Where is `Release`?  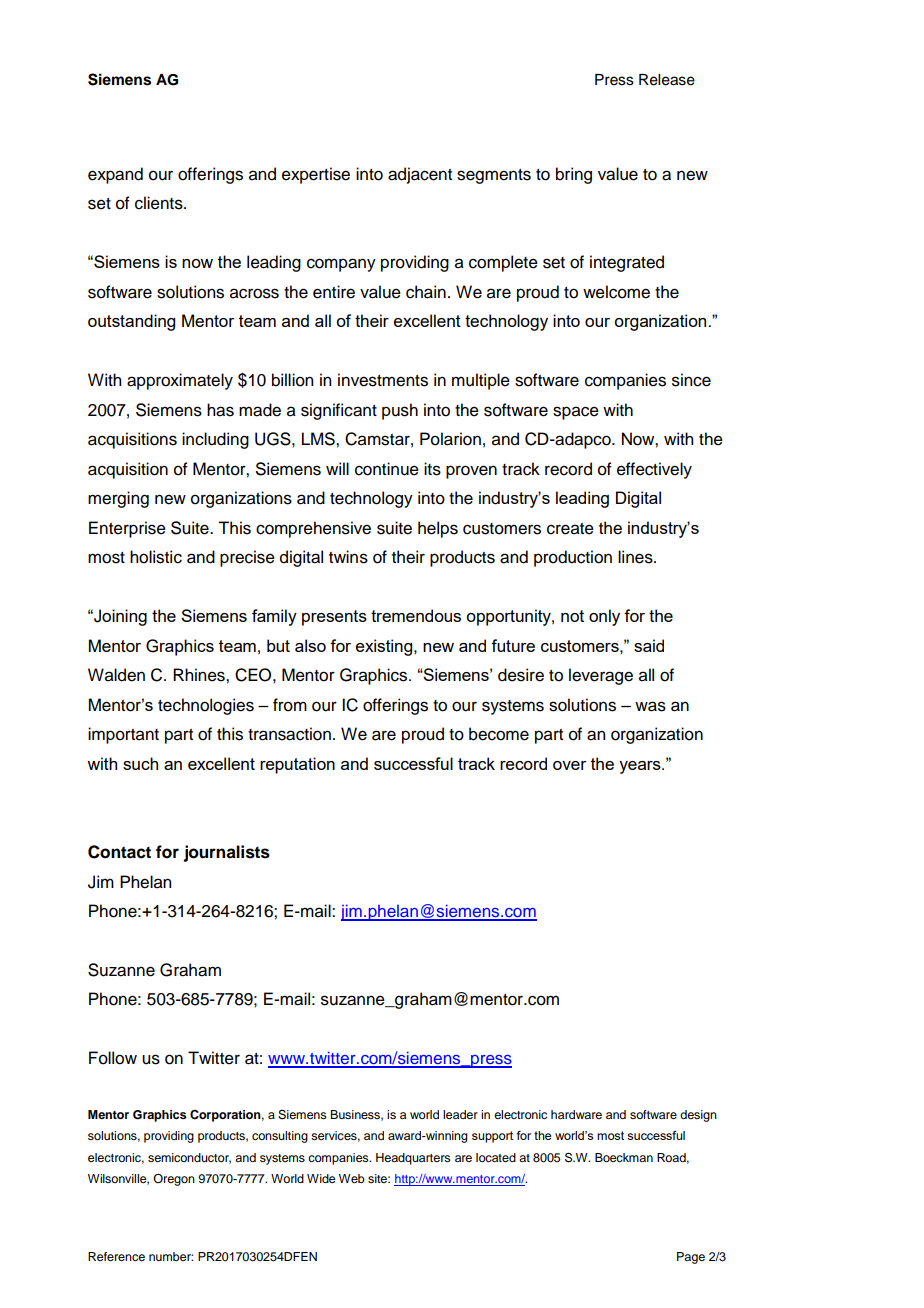 Release is located at coordinates (667, 80).
